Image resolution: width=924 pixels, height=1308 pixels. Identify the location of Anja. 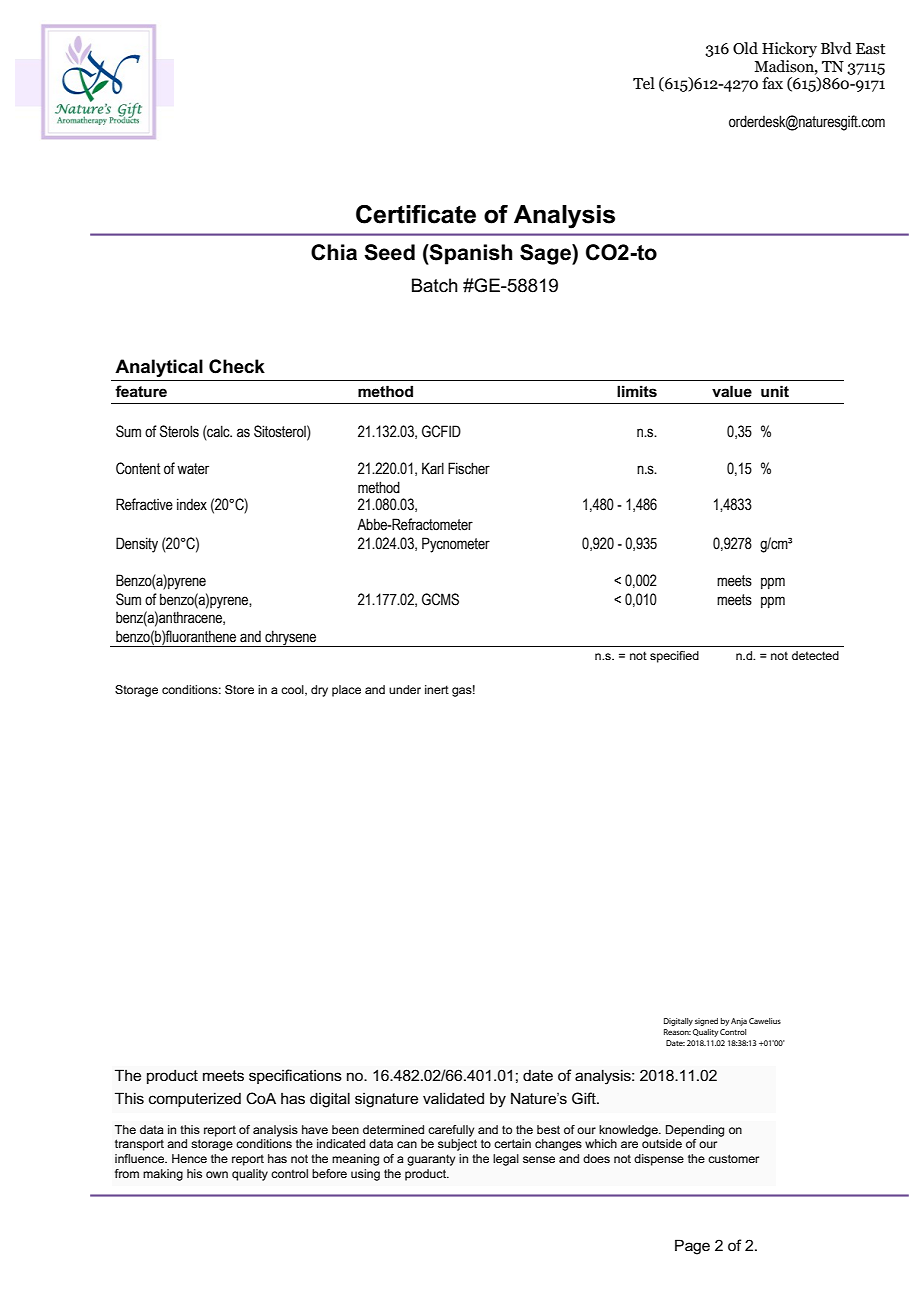
(739, 1022).
